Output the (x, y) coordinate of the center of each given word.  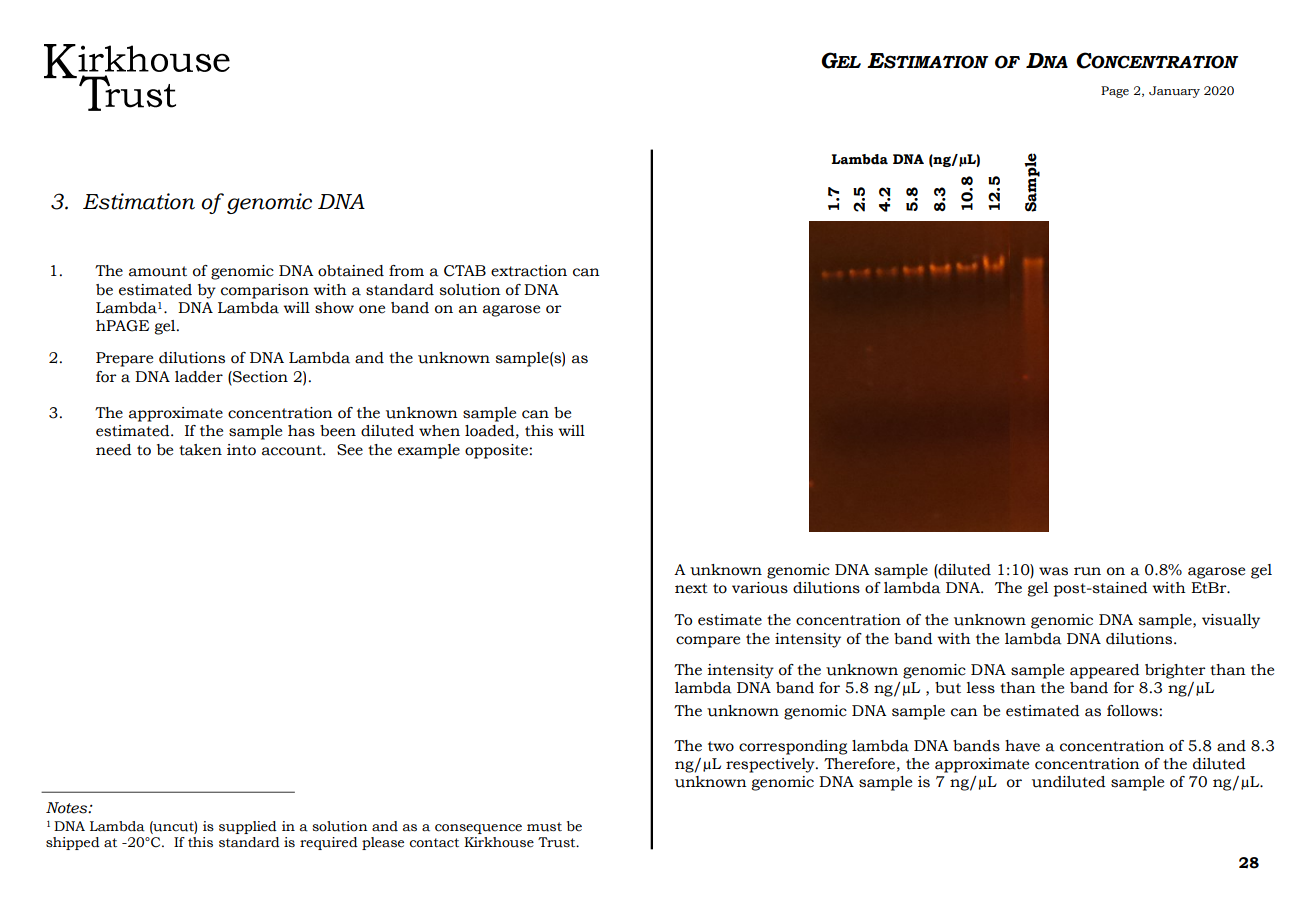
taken (200, 450)
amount (158, 271)
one (372, 309)
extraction (529, 271)
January (1174, 92)
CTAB (465, 271)
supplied (248, 827)
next (691, 588)
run (1087, 571)
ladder (199, 377)
